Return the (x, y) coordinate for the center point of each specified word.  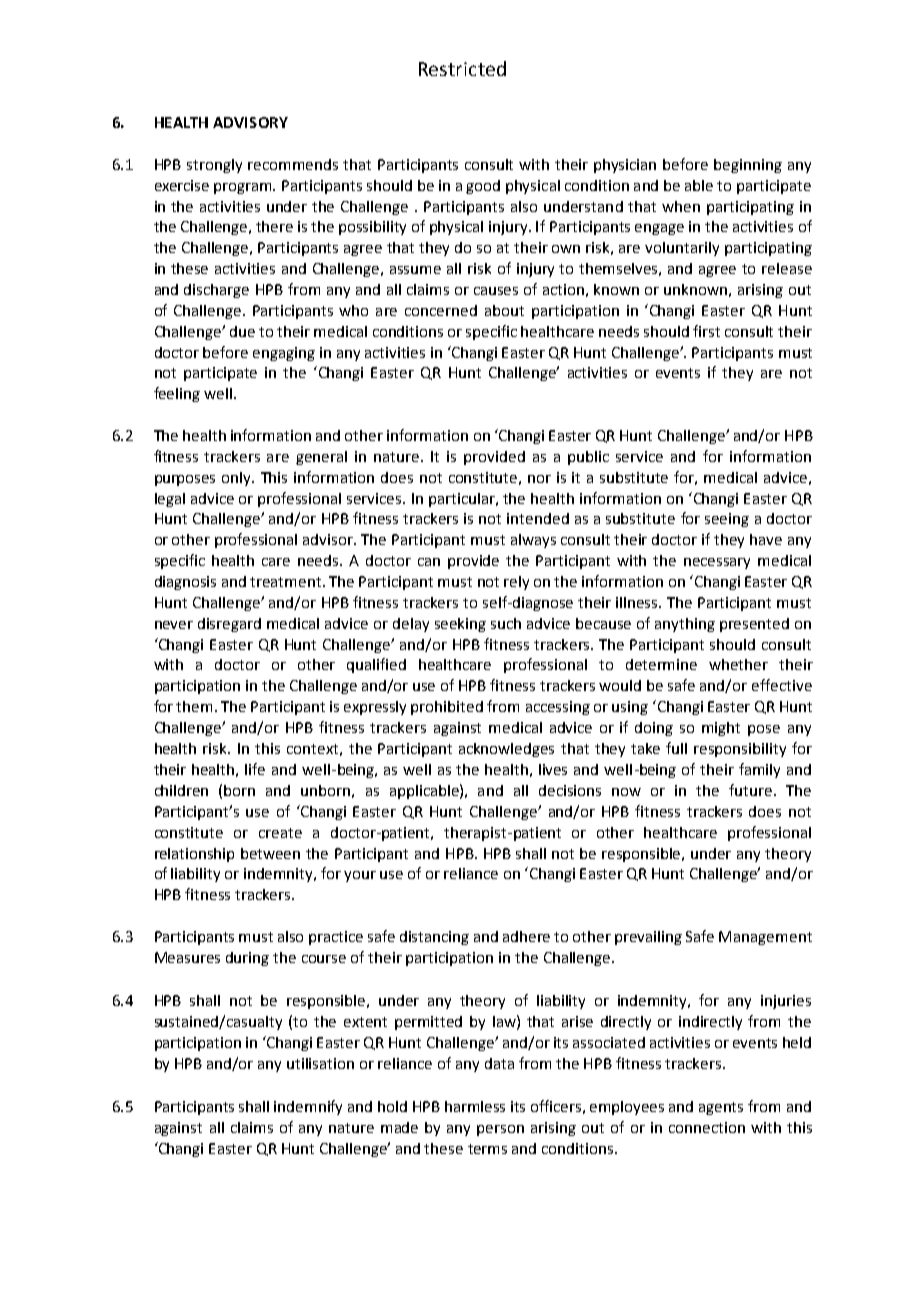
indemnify (308, 1107)
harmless (475, 1106)
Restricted (462, 68)
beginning (748, 166)
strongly (214, 166)
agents (721, 1108)
